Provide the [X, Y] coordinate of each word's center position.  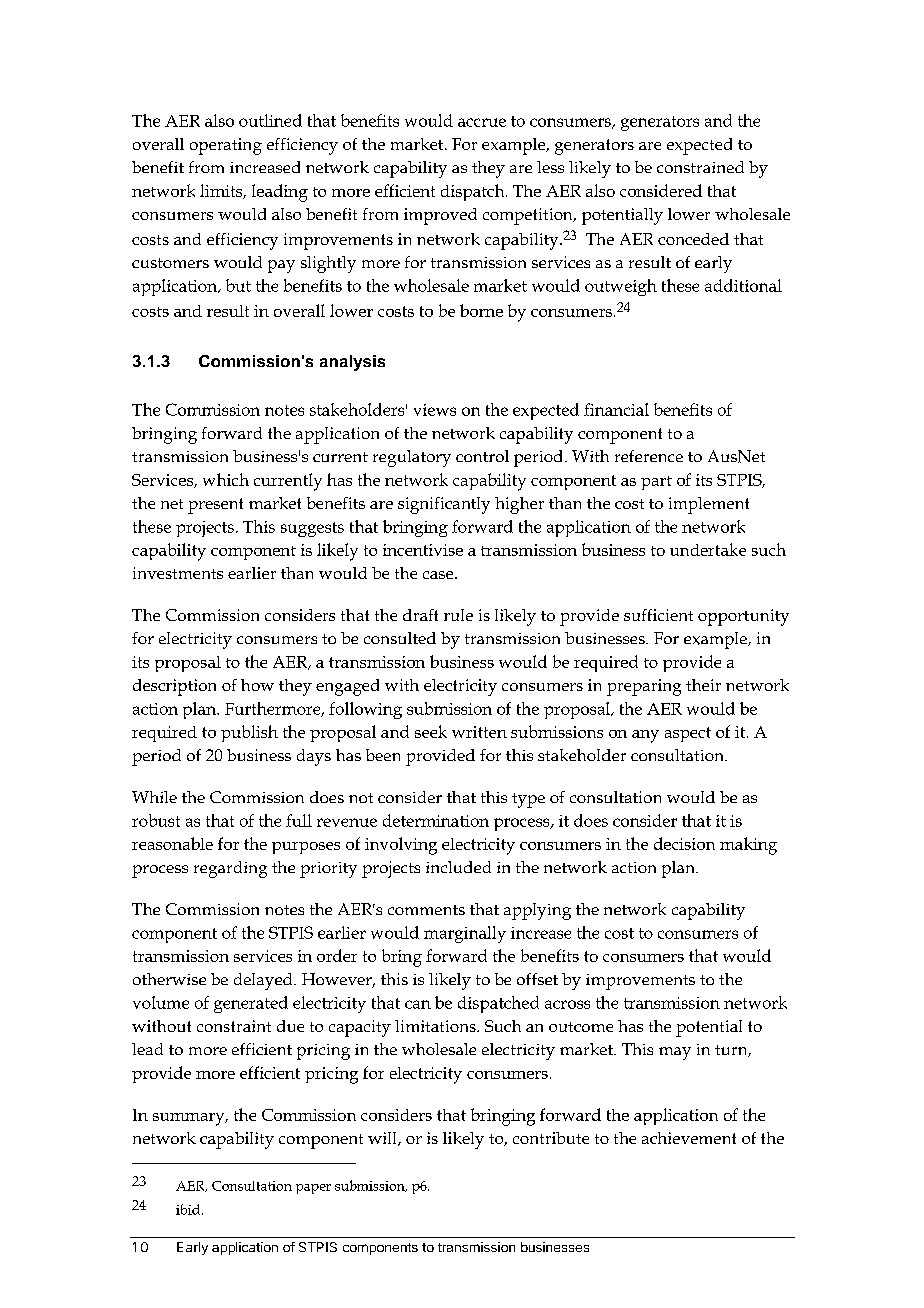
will [383, 1139]
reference [649, 456]
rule [458, 615]
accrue [482, 122]
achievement [689, 1138]
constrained [700, 167]
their [703, 685]
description [174, 687]
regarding [230, 869]
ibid [188, 1209]
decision [684, 843]
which [226, 479]
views [435, 410]
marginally [465, 934]
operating [226, 146]
